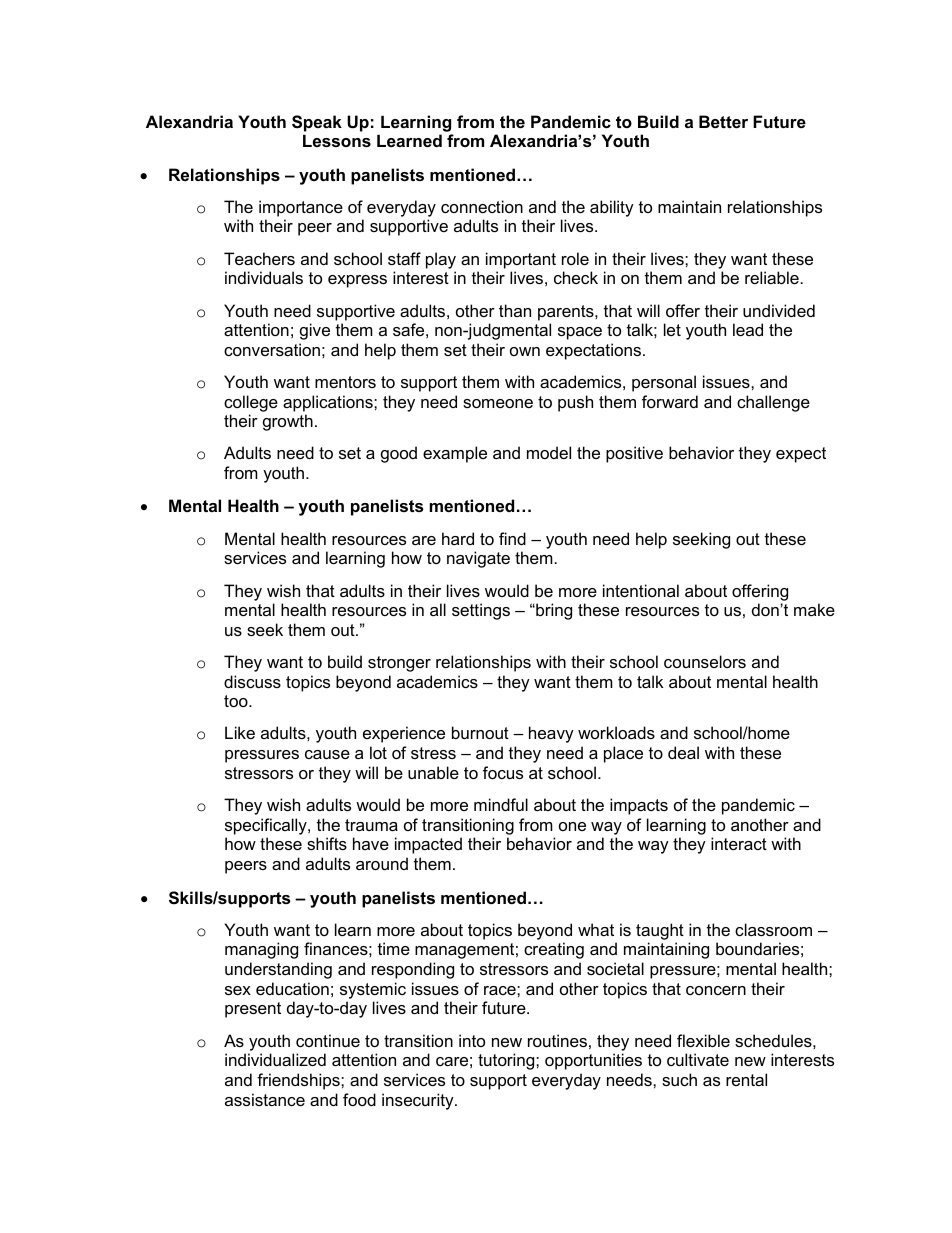 This page has width=952, height=1233. Describe the element at coordinates (739, 843) in the page. I see `interact` at that location.
